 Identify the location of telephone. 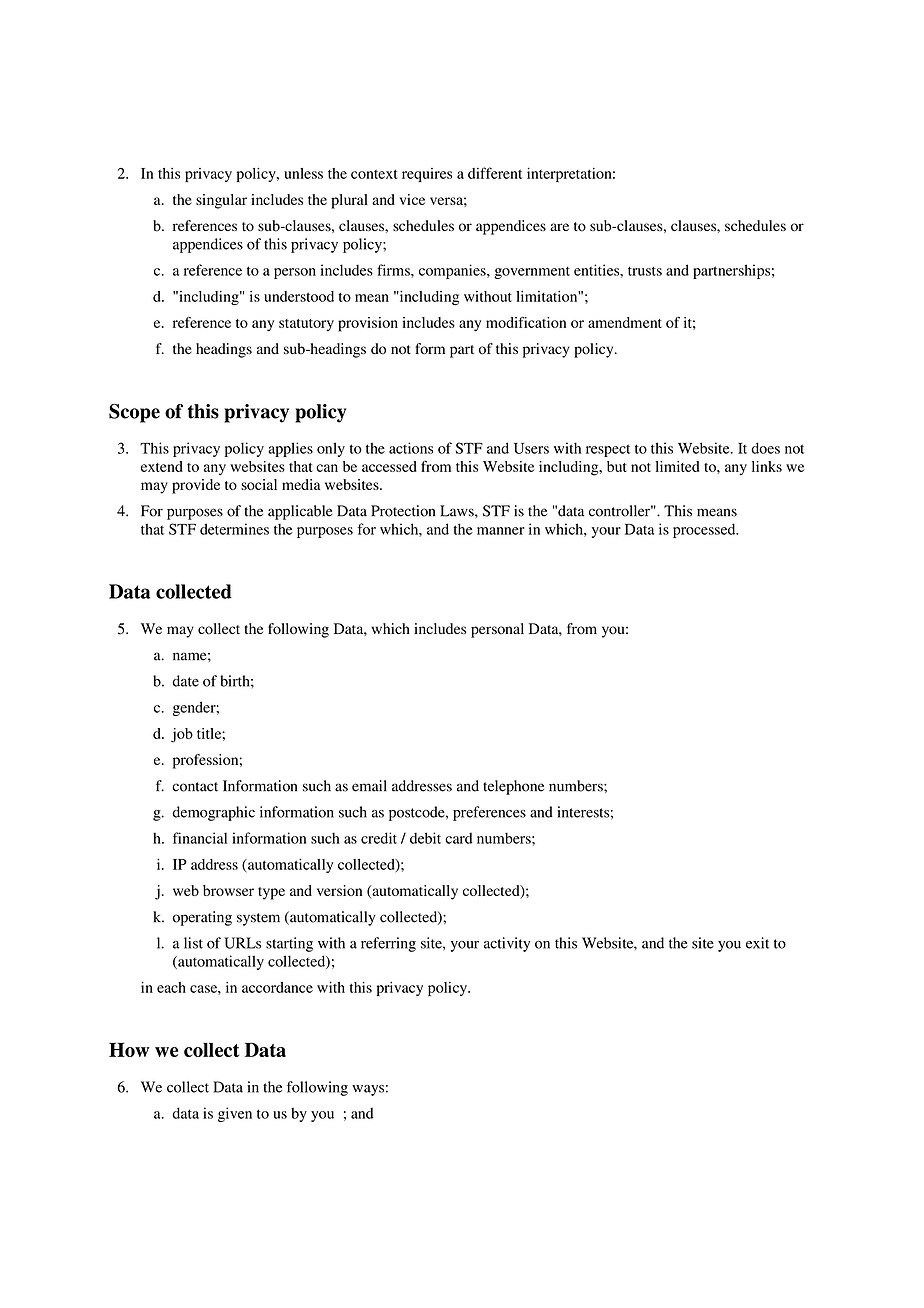
(513, 787).
